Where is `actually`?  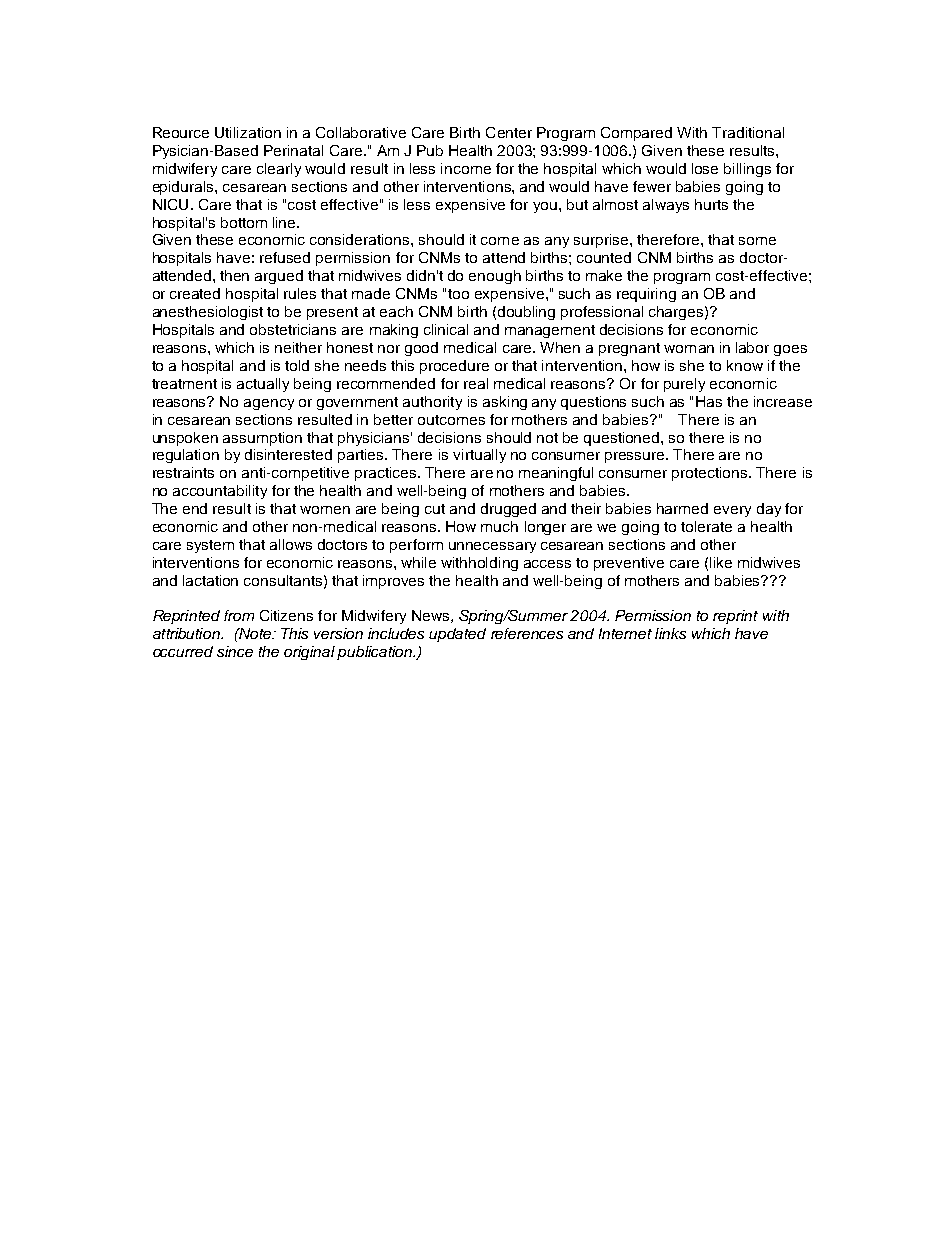 actually is located at coordinates (263, 385).
